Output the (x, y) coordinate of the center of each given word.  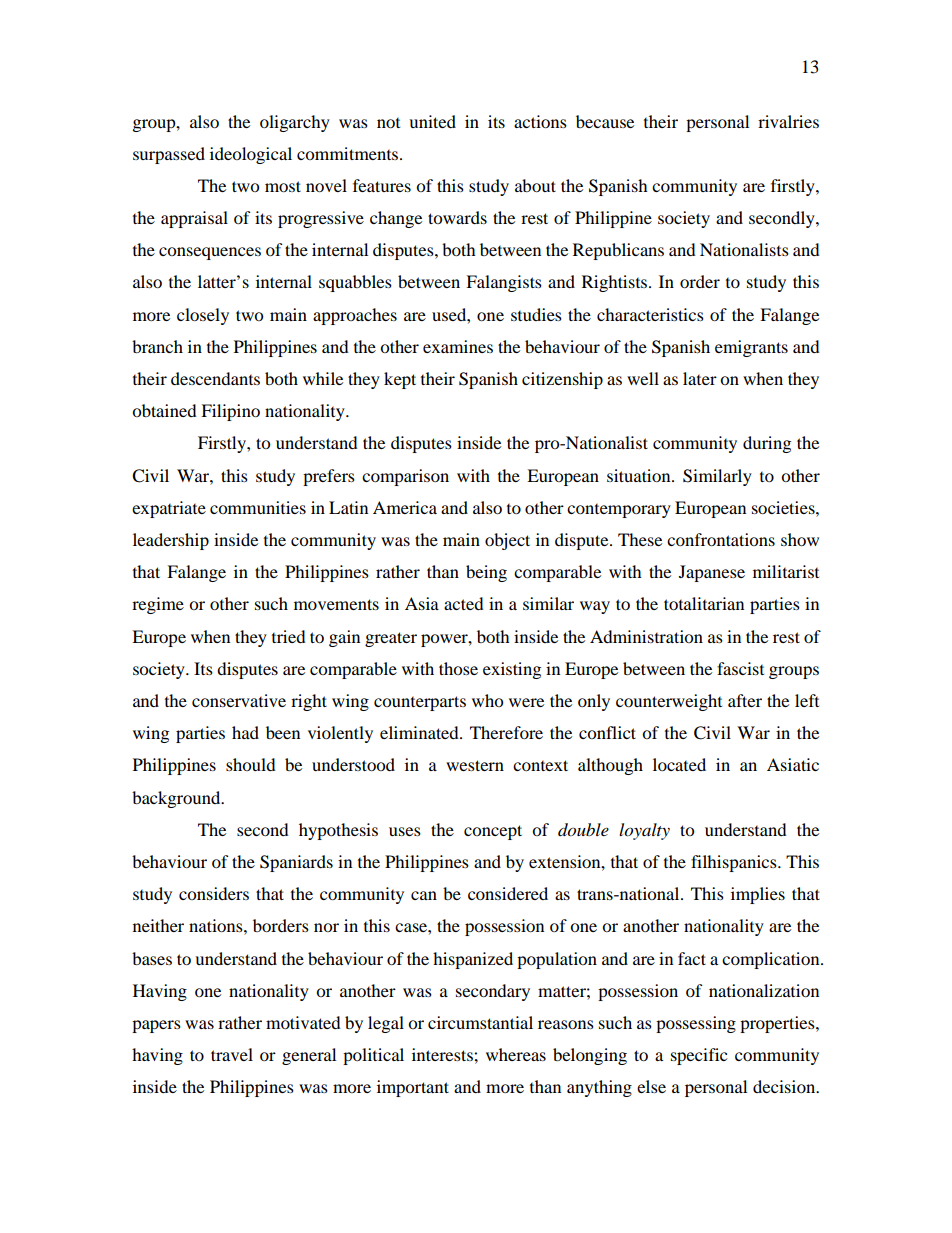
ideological (251, 155)
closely (203, 316)
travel (232, 1054)
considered (508, 893)
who (487, 700)
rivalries (788, 121)
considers (214, 893)
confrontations (721, 539)
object (507, 541)
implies (758, 895)
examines (458, 346)
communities (258, 507)
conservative (239, 700)
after (745, 700)
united (432, 121)
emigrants (751, 348)
